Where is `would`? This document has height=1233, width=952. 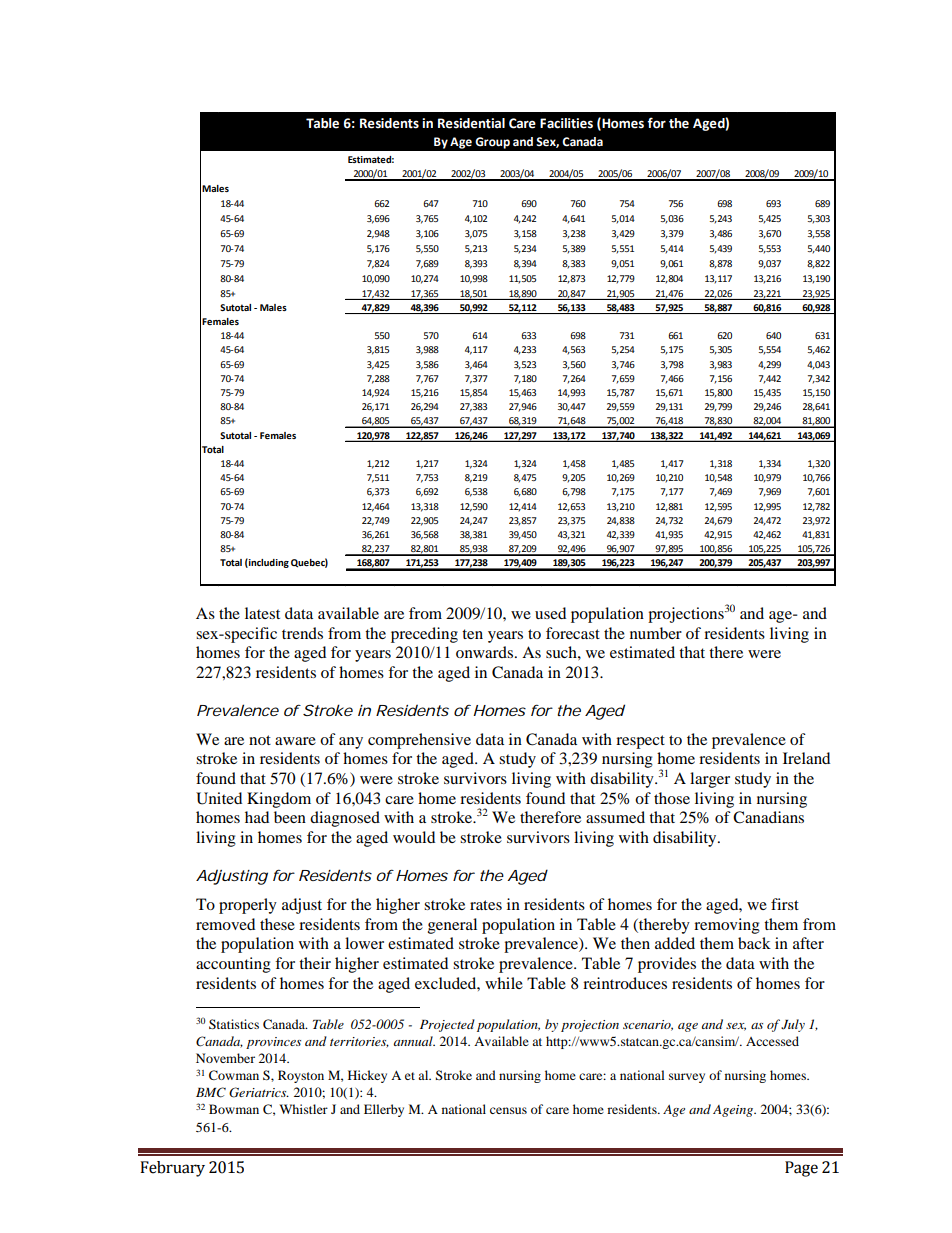
would is located at coordinates (414, 837).
